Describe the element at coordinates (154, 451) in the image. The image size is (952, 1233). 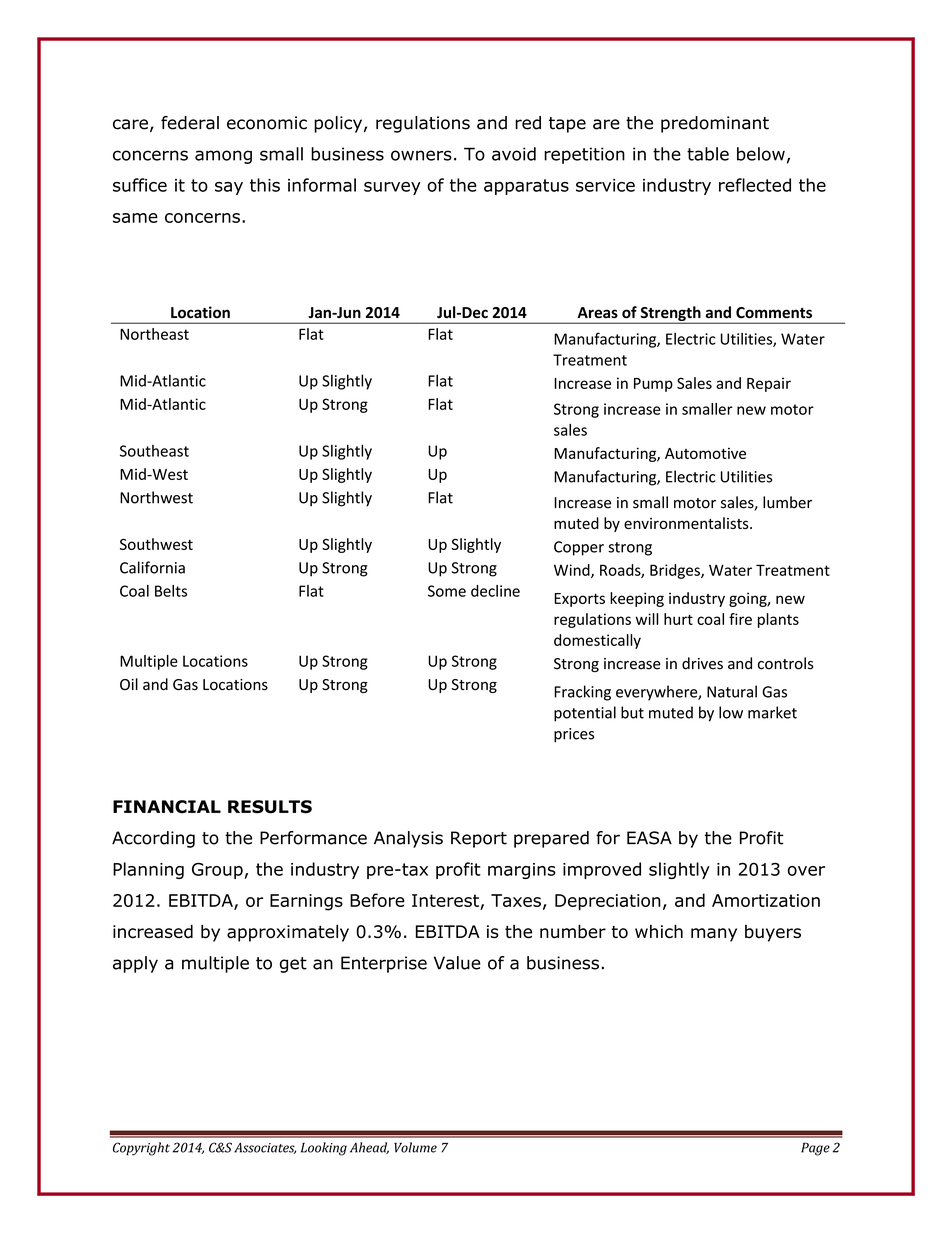
I see `Southeast` at that location.
